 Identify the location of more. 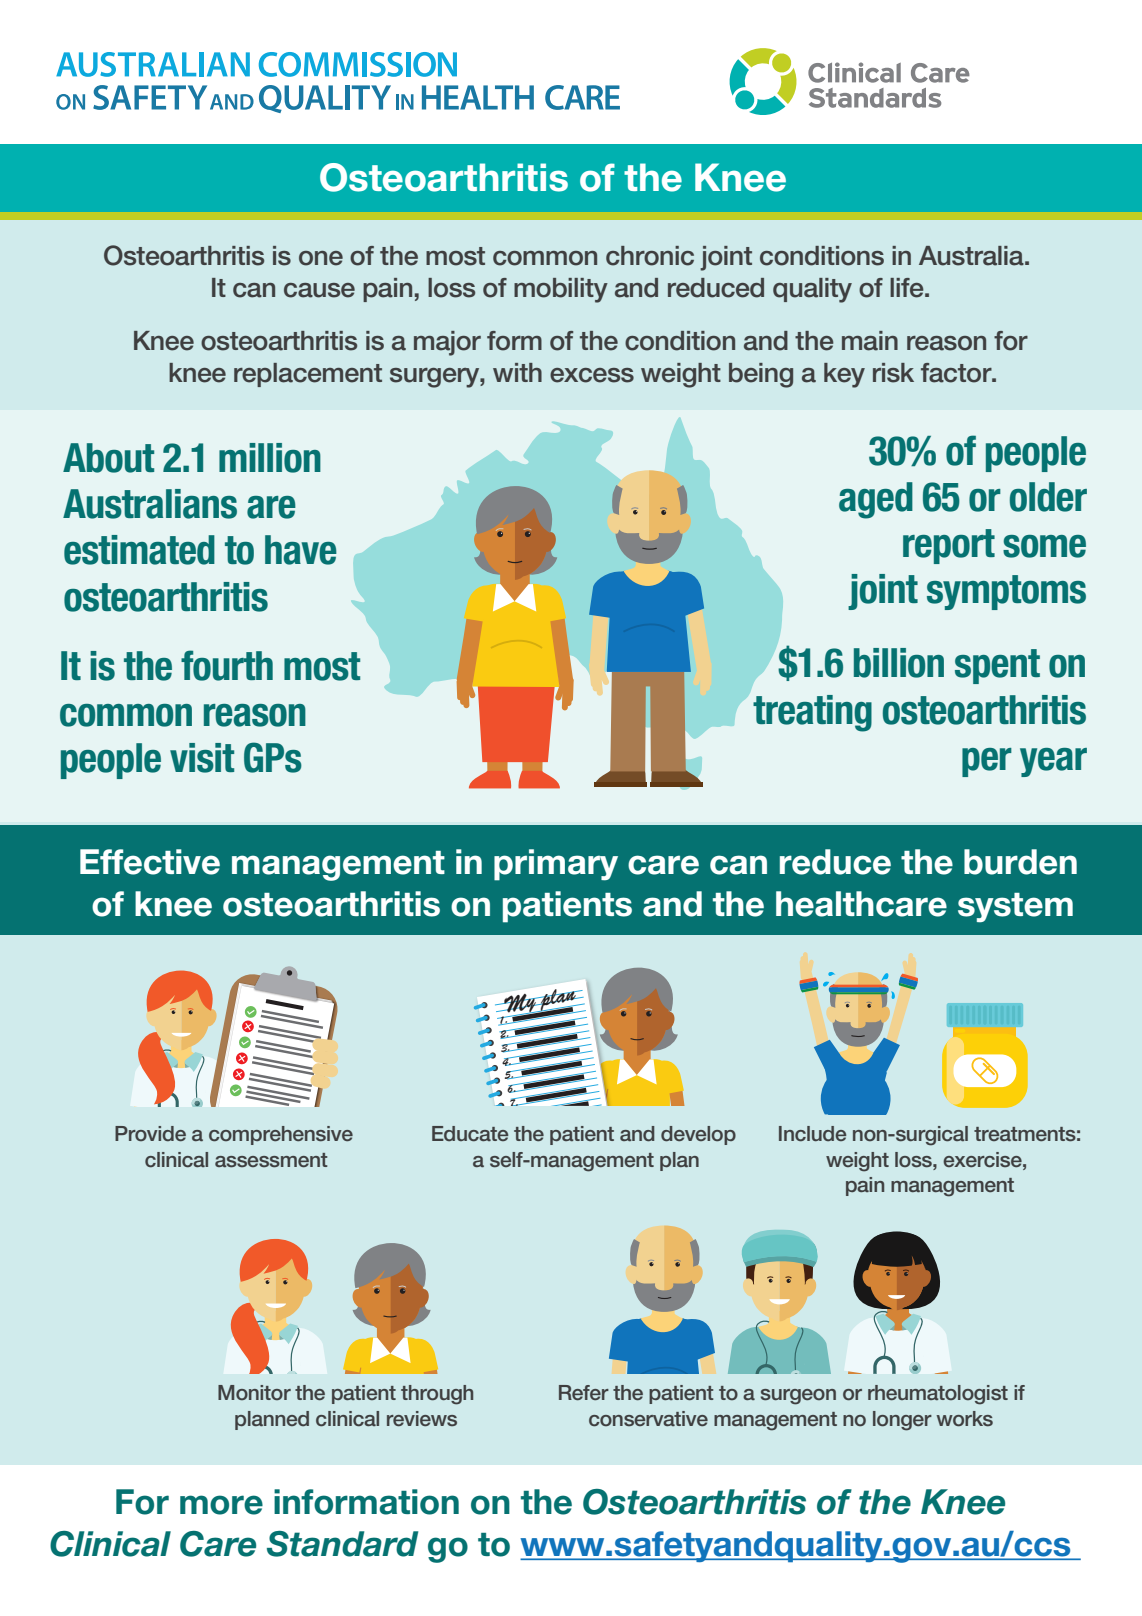
(221, 1505).
